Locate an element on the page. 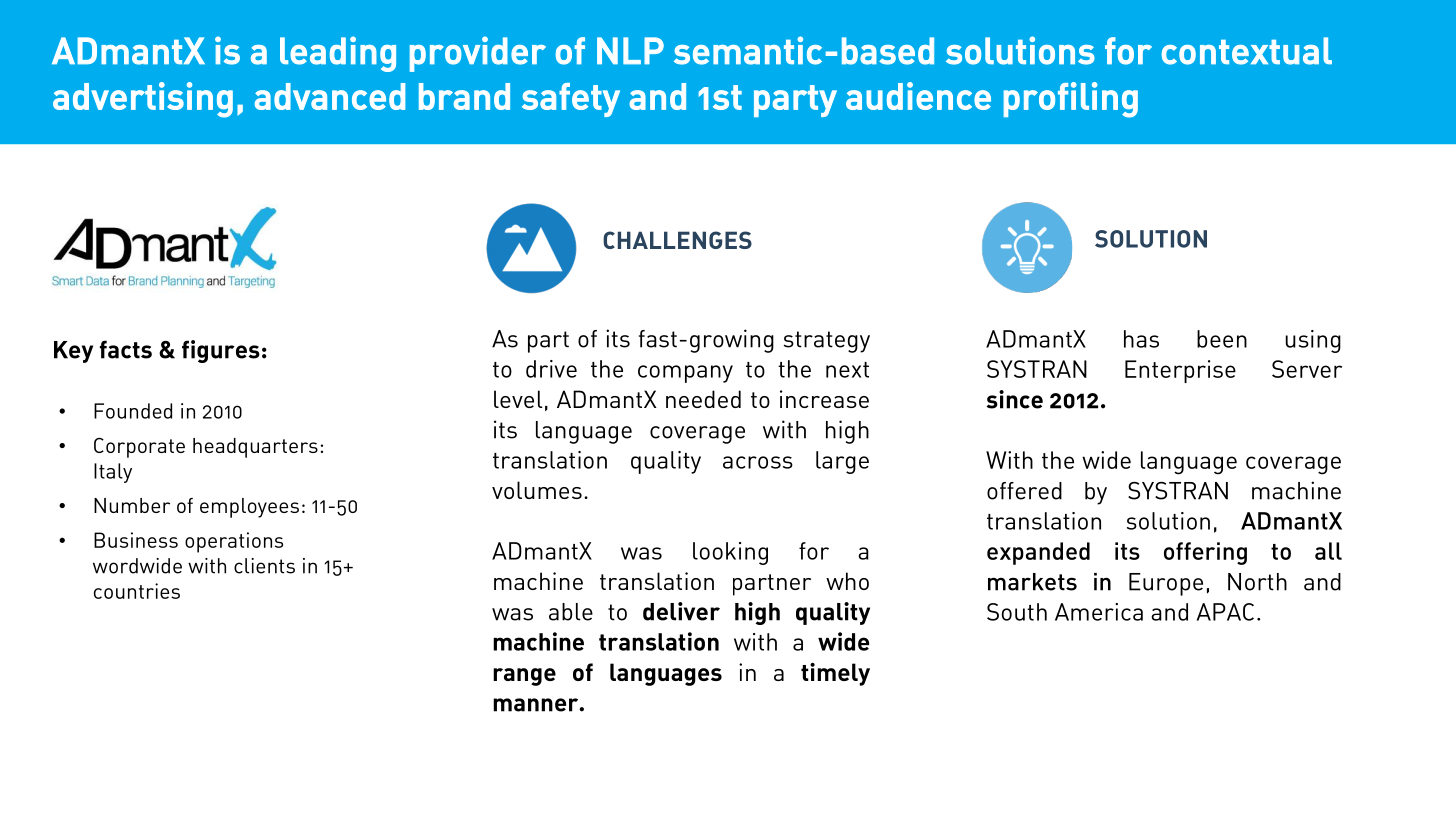 Image resolution: width=1456 pixels, height=819 pixels. timely is located at coordinates (835, 674).
